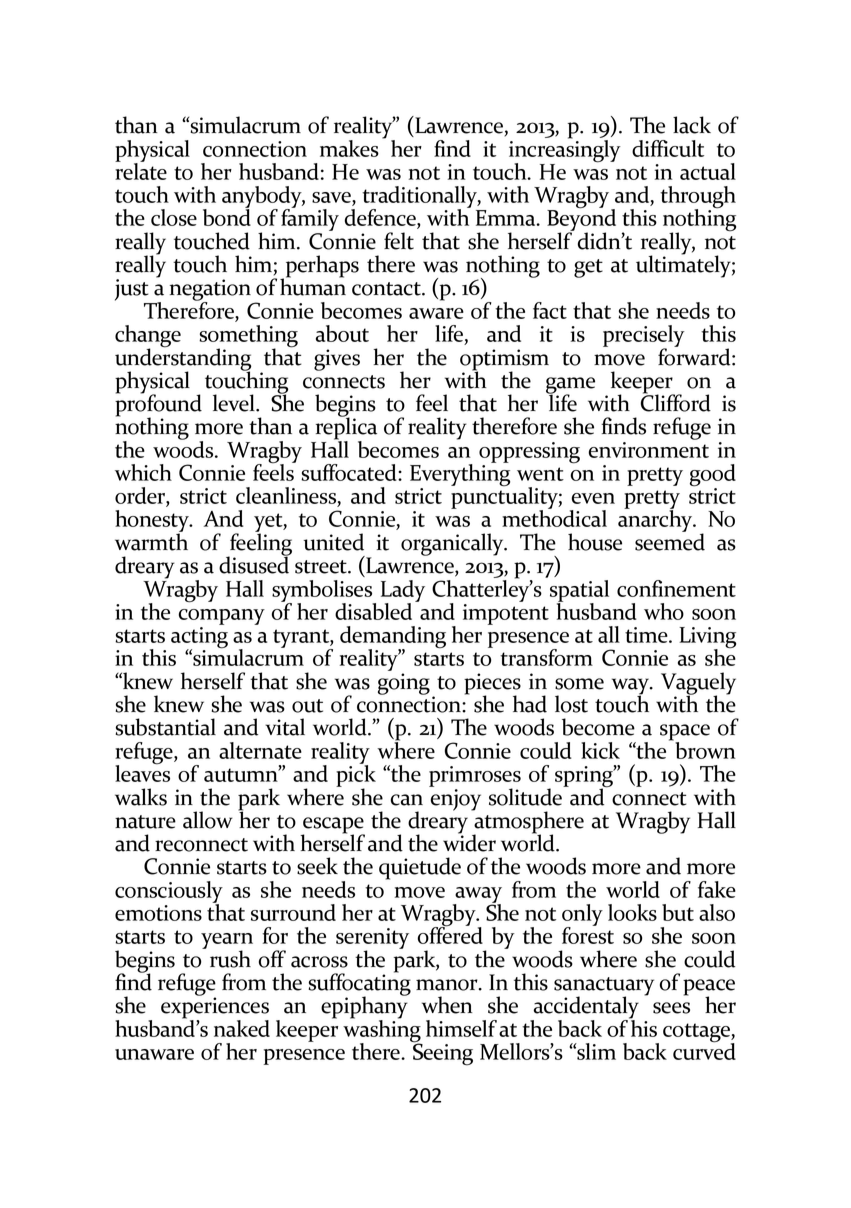 The width and height of the image is (851, 1208). Describe the element at coordinates (447, 1005) in the image. I see `when` at that location.
